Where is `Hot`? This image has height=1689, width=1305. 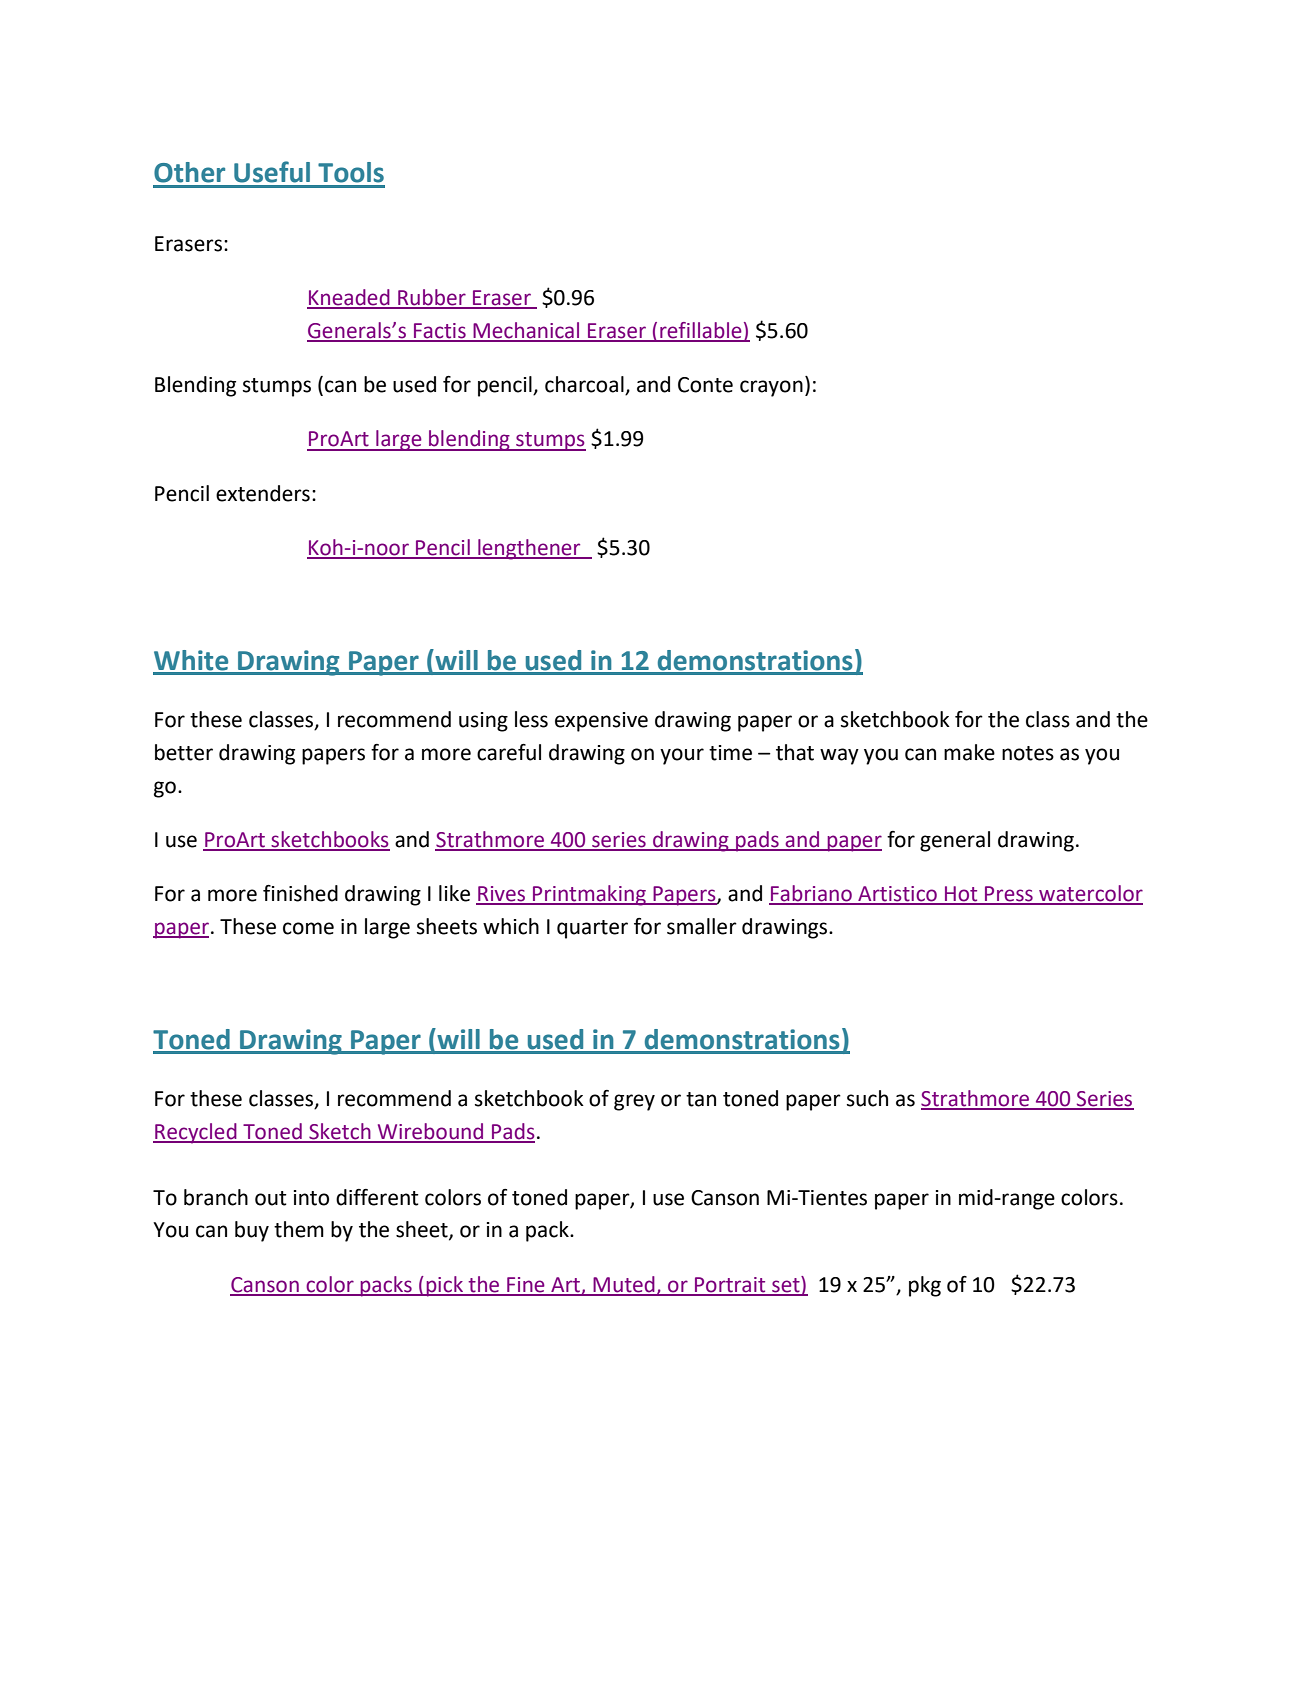
Hot is located at coordinates (961, 895).
